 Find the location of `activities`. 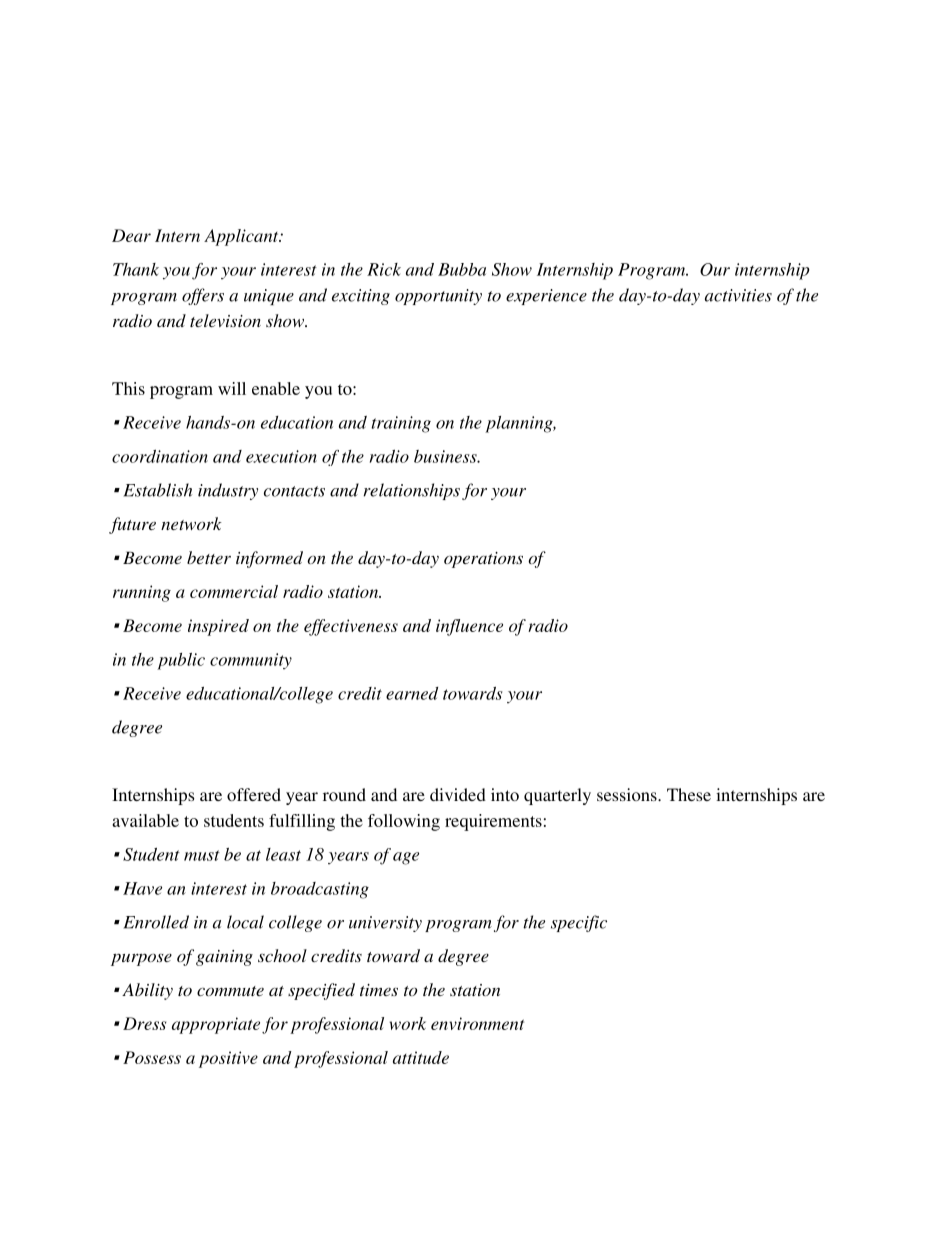

activities is located at coordinates (738, 295).
